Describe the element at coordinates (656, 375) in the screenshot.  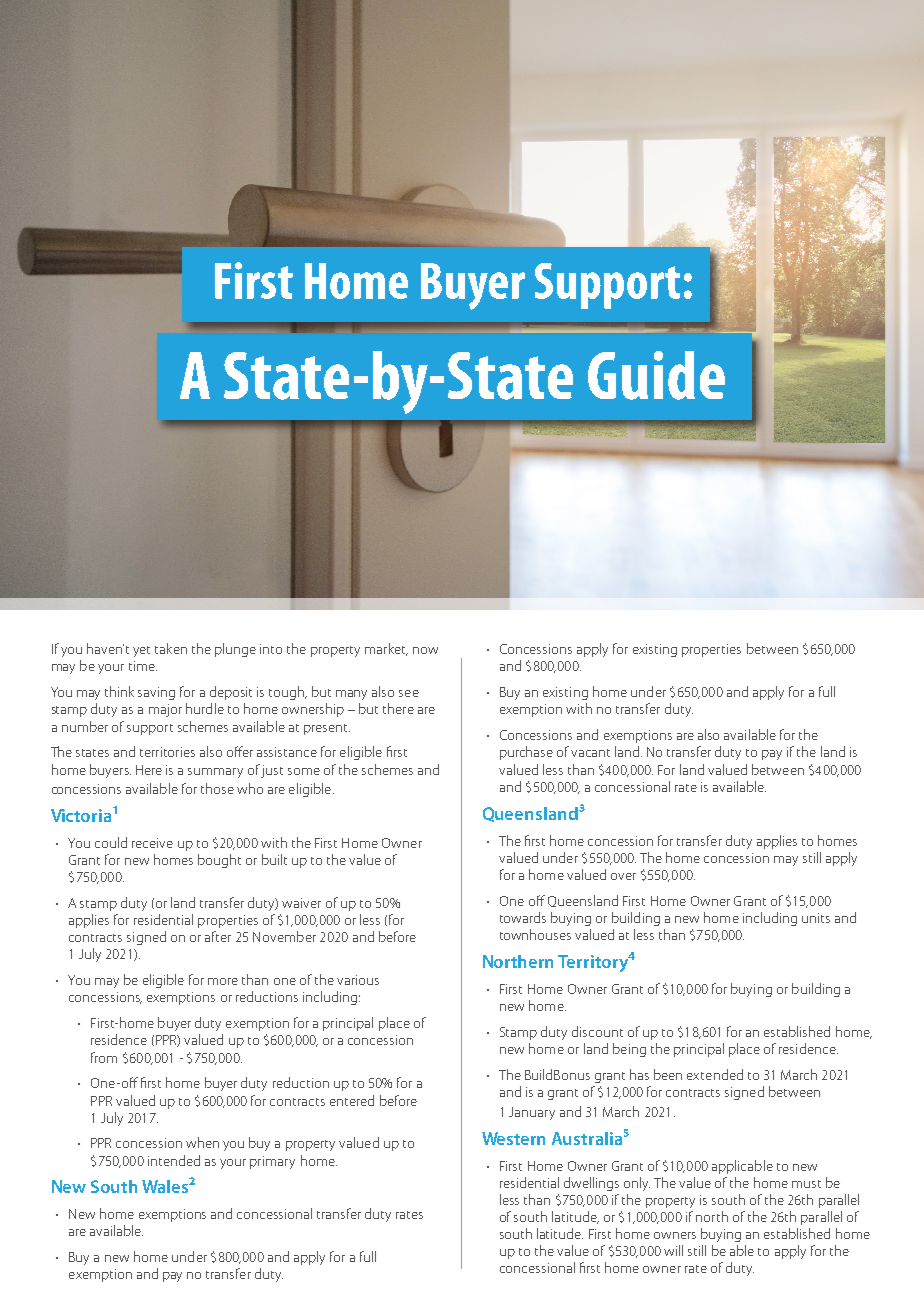
I see `Guide` at that location.
